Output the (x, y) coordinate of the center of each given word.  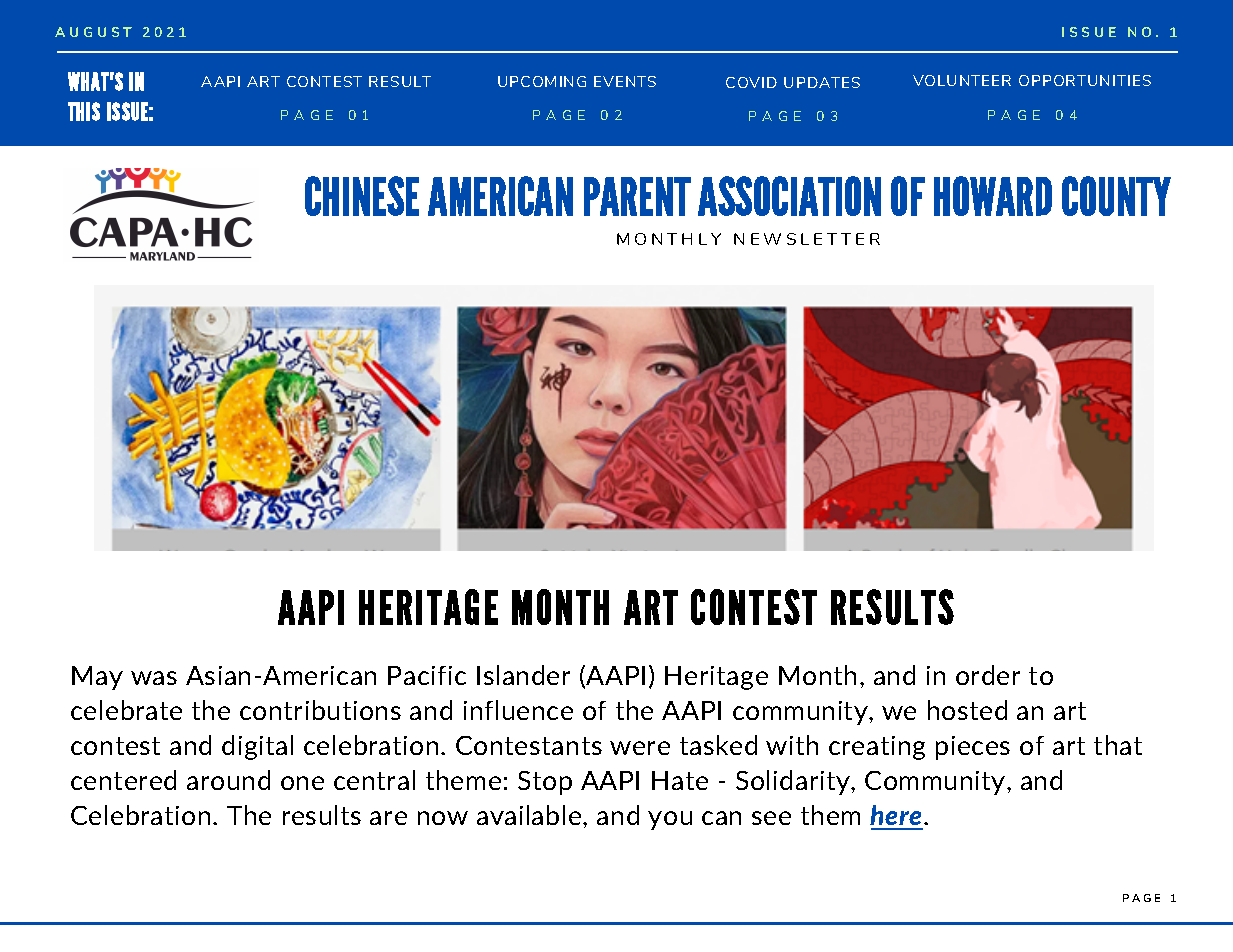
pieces (973, 748)
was (154, 678)
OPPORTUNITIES (1085, 80)
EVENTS (625, 81)
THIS (84, 111)
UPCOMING (542, 81)
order (988, 675)
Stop (545, 783)
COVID (751, 82)
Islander (523, 675)
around (228, 780)
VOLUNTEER (962, 80)
